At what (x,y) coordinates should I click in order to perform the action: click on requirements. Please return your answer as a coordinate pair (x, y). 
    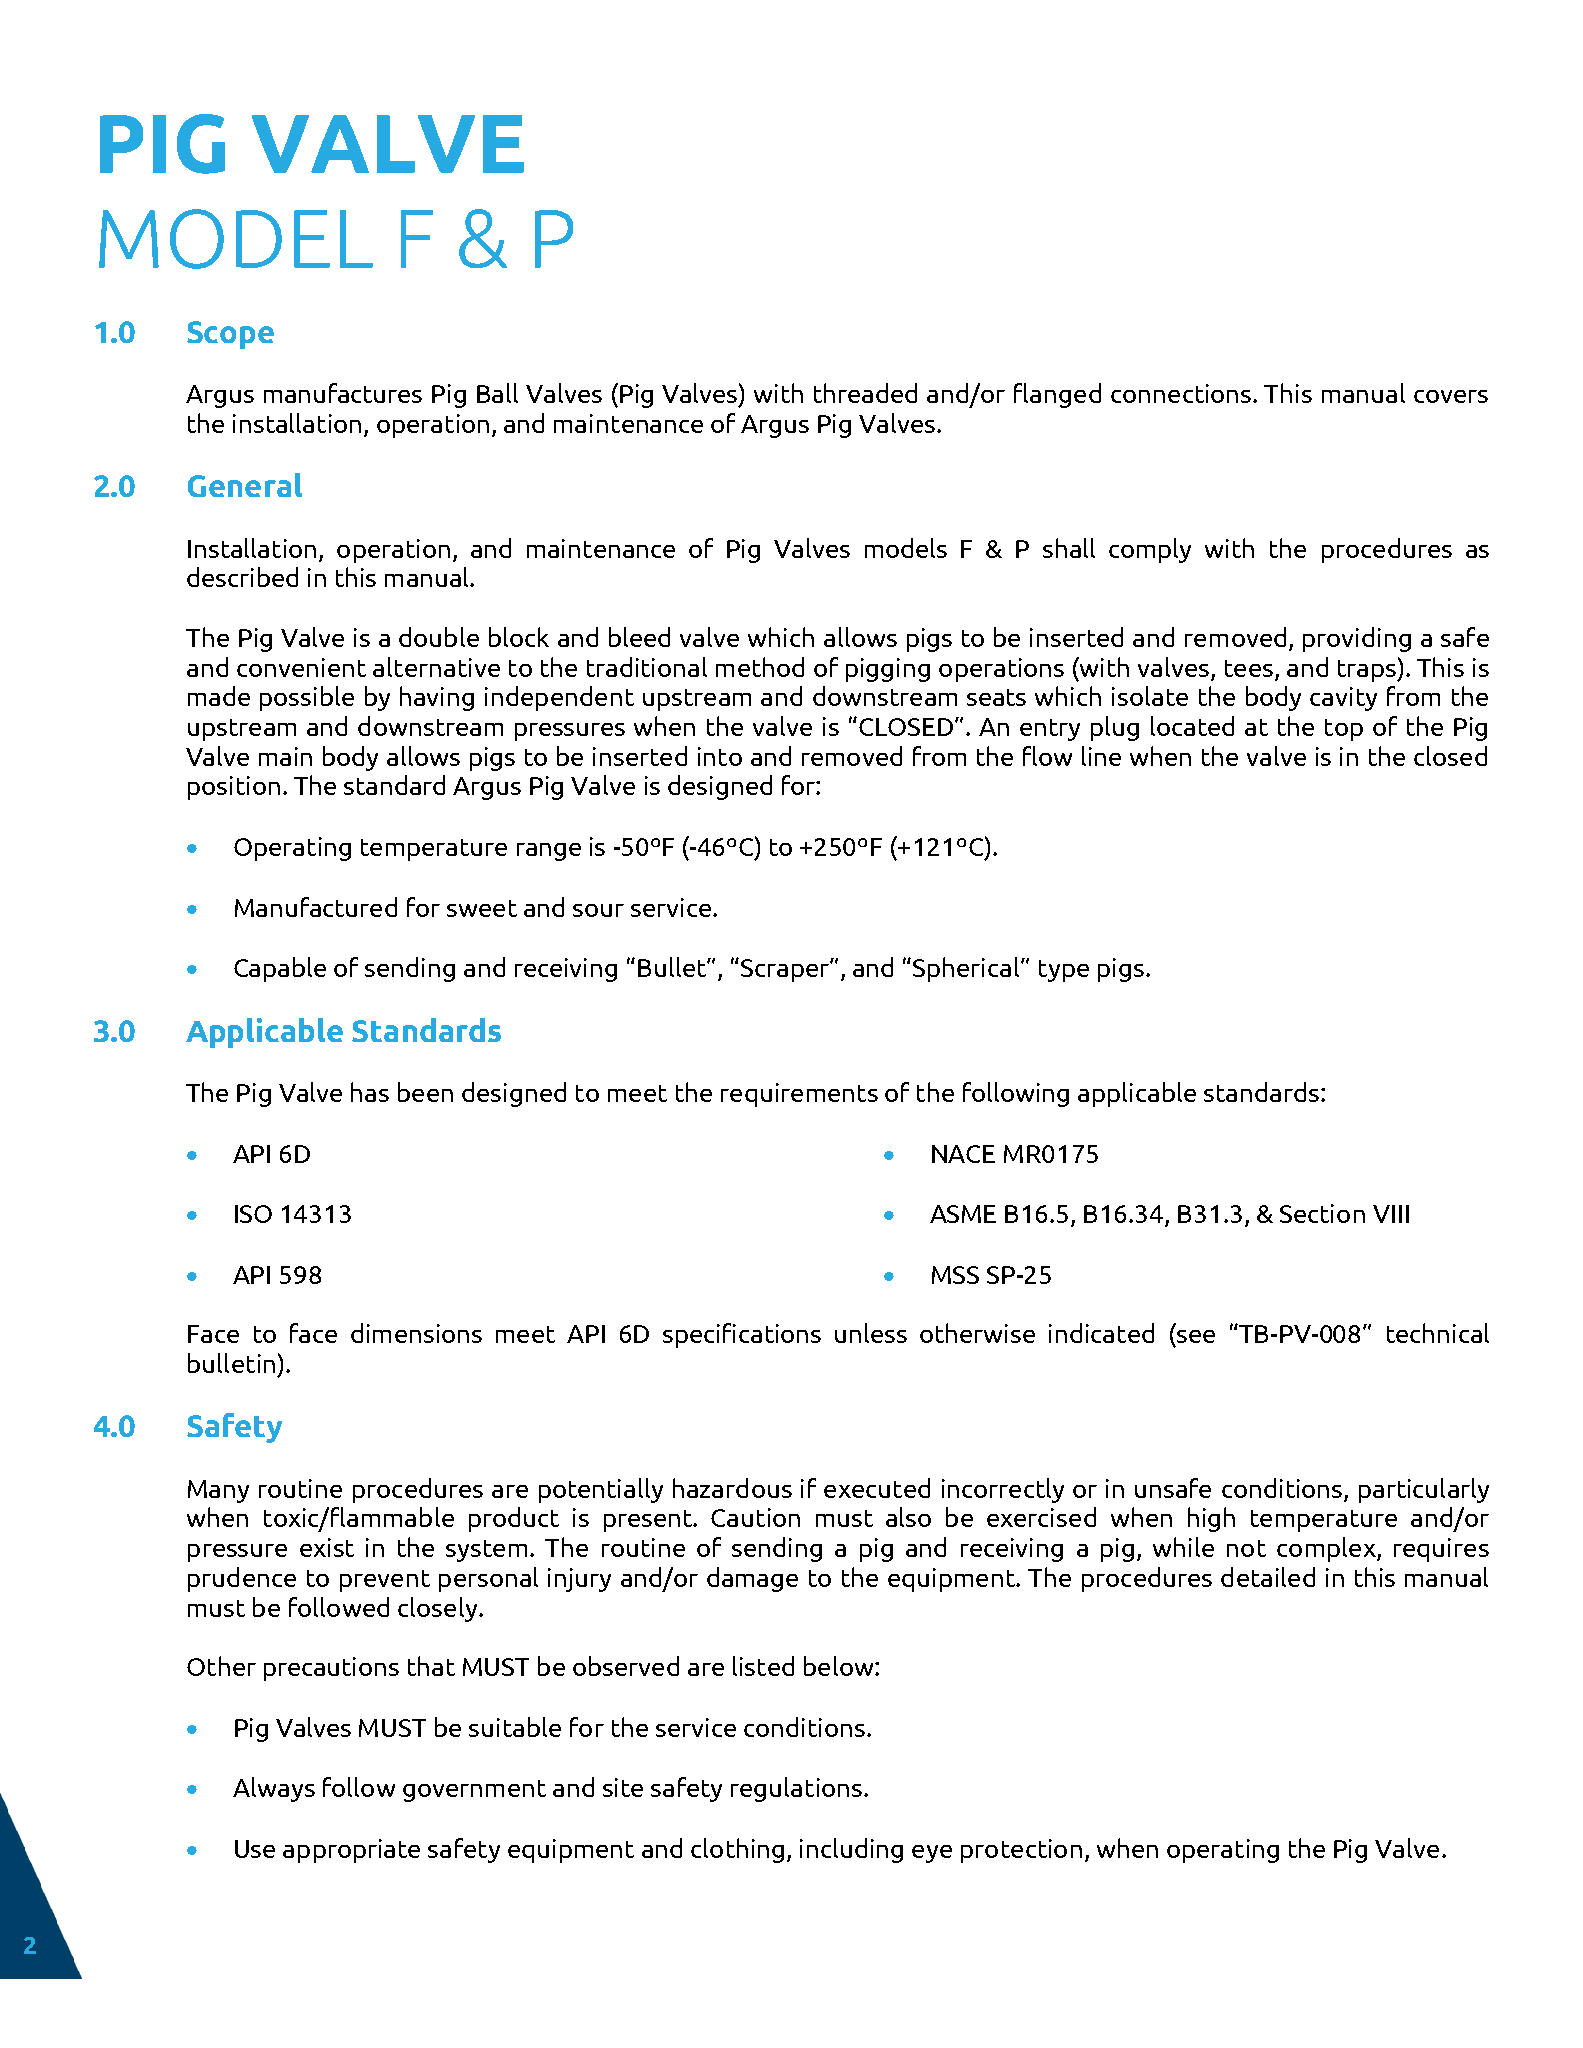
    Looking at the image, I should click on (799, 1095).
